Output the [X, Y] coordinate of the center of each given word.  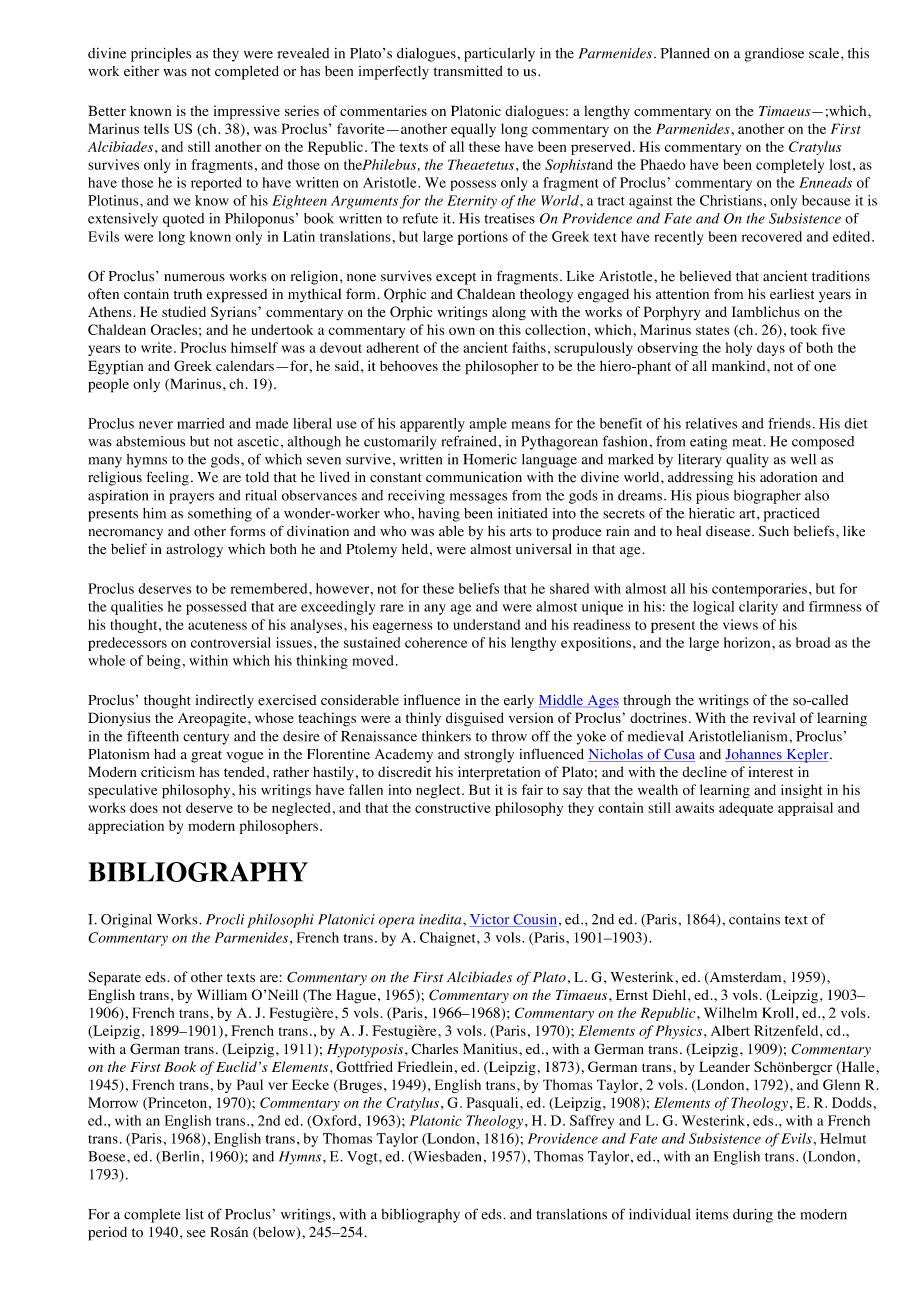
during [753, 1215]
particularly [499, 55]
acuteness [217, 625]
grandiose [774, 55]
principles [161, 55]
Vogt [363, 1158]
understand [486, 624]
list [195, 1214]
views [740, 624]
